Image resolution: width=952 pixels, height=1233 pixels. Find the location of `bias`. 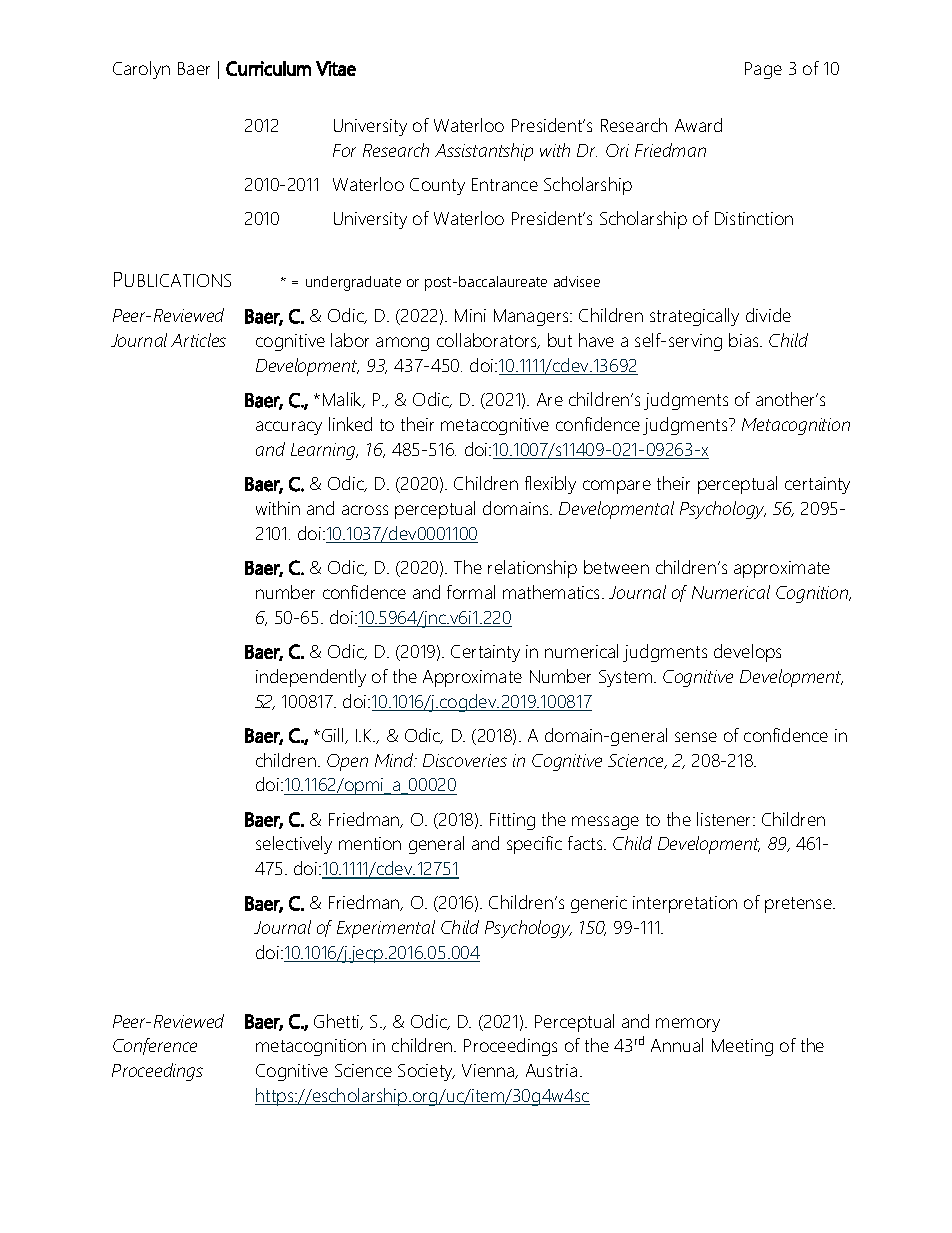

bias is located at coordinates (745, 340).
